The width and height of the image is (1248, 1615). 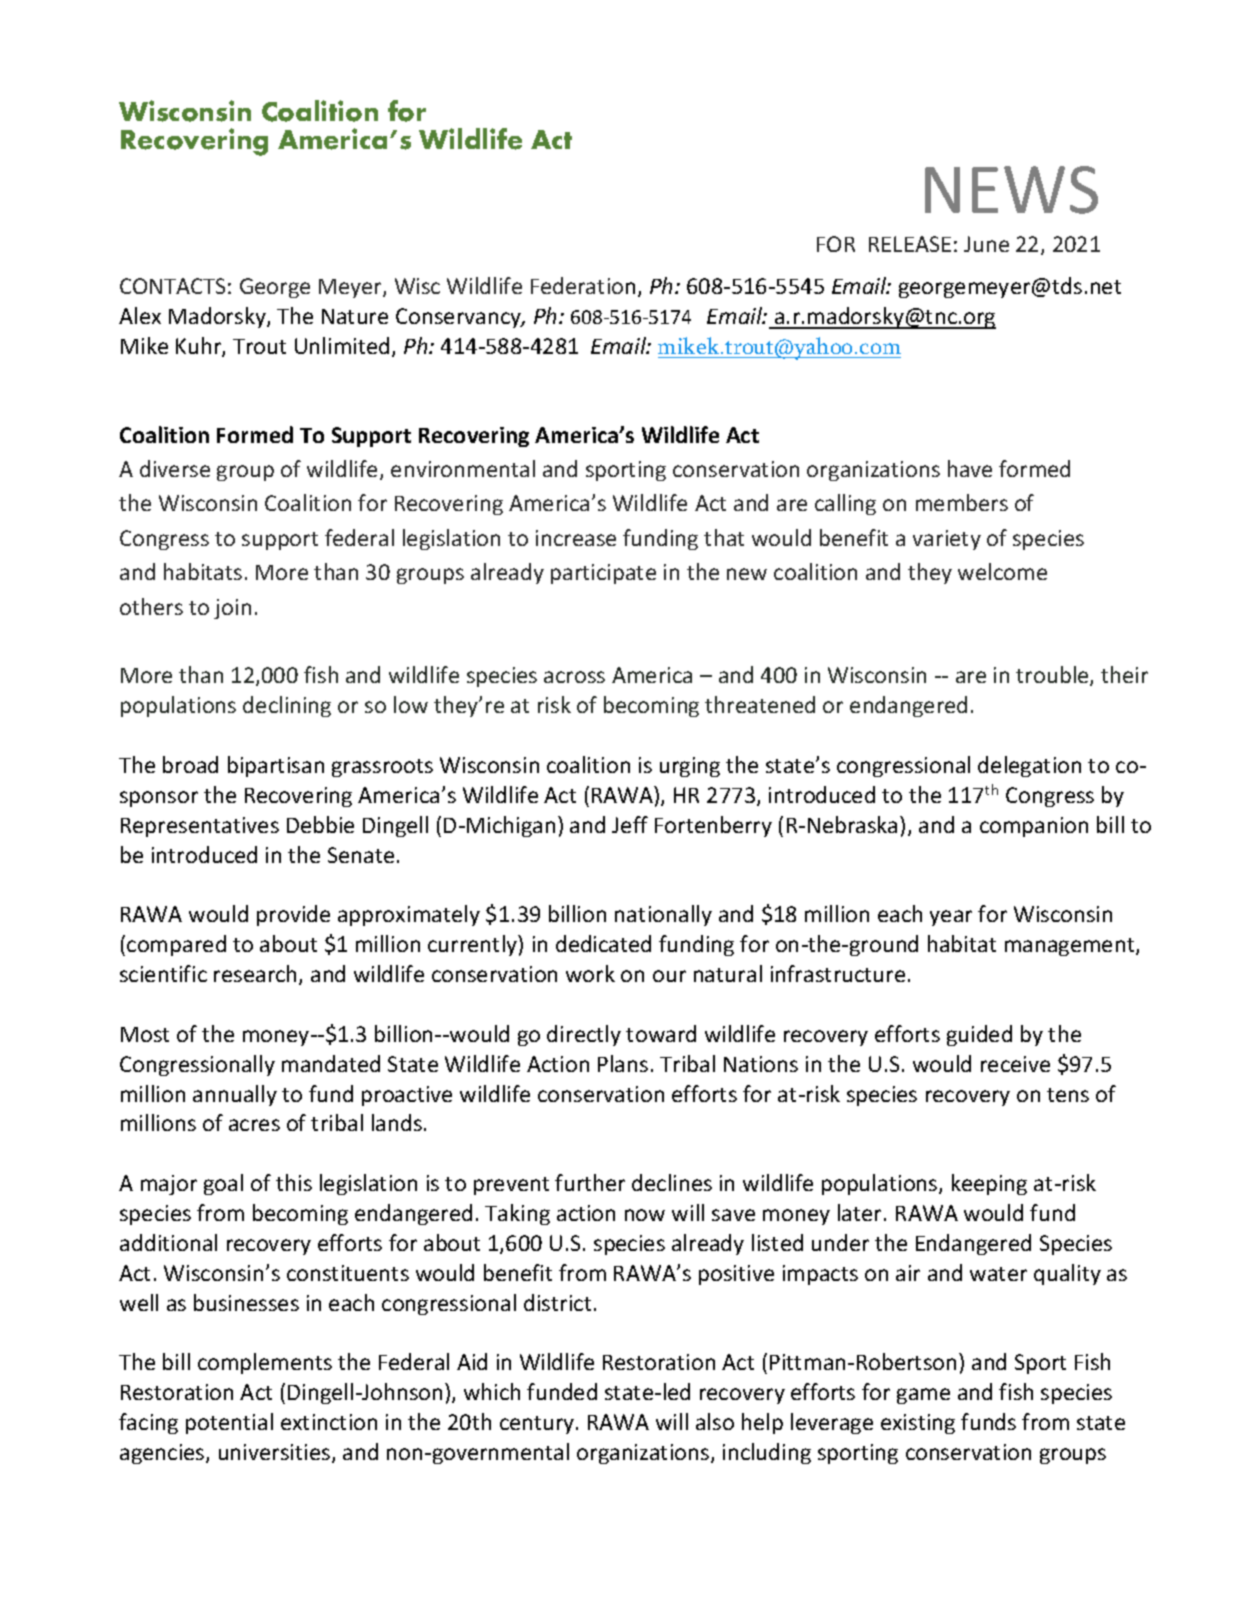 What do you see at coordinates (576, 538) in the image?
I see `increase` at bounding box center [576, 538].
